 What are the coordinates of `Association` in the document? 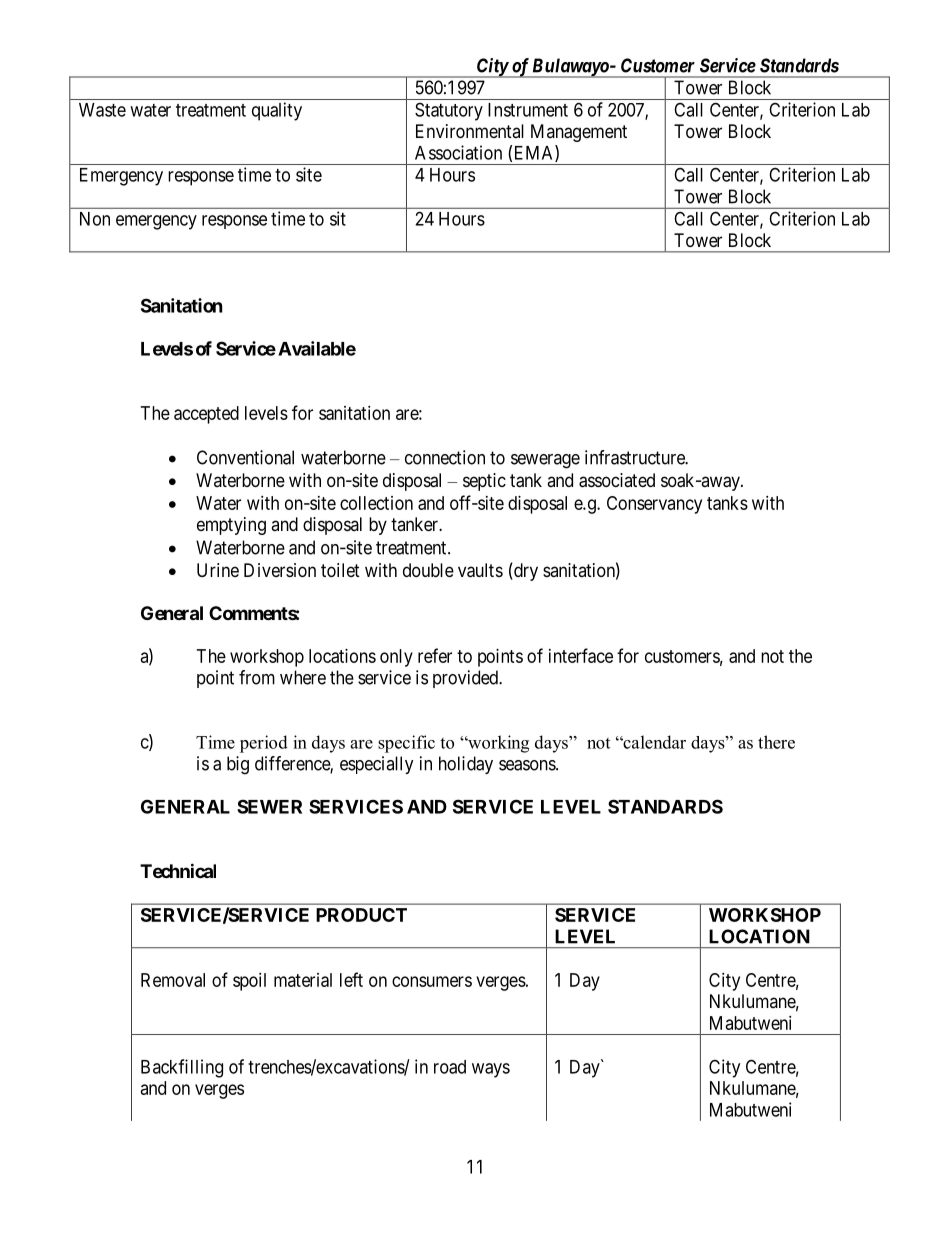 It's located at (458, 152).
